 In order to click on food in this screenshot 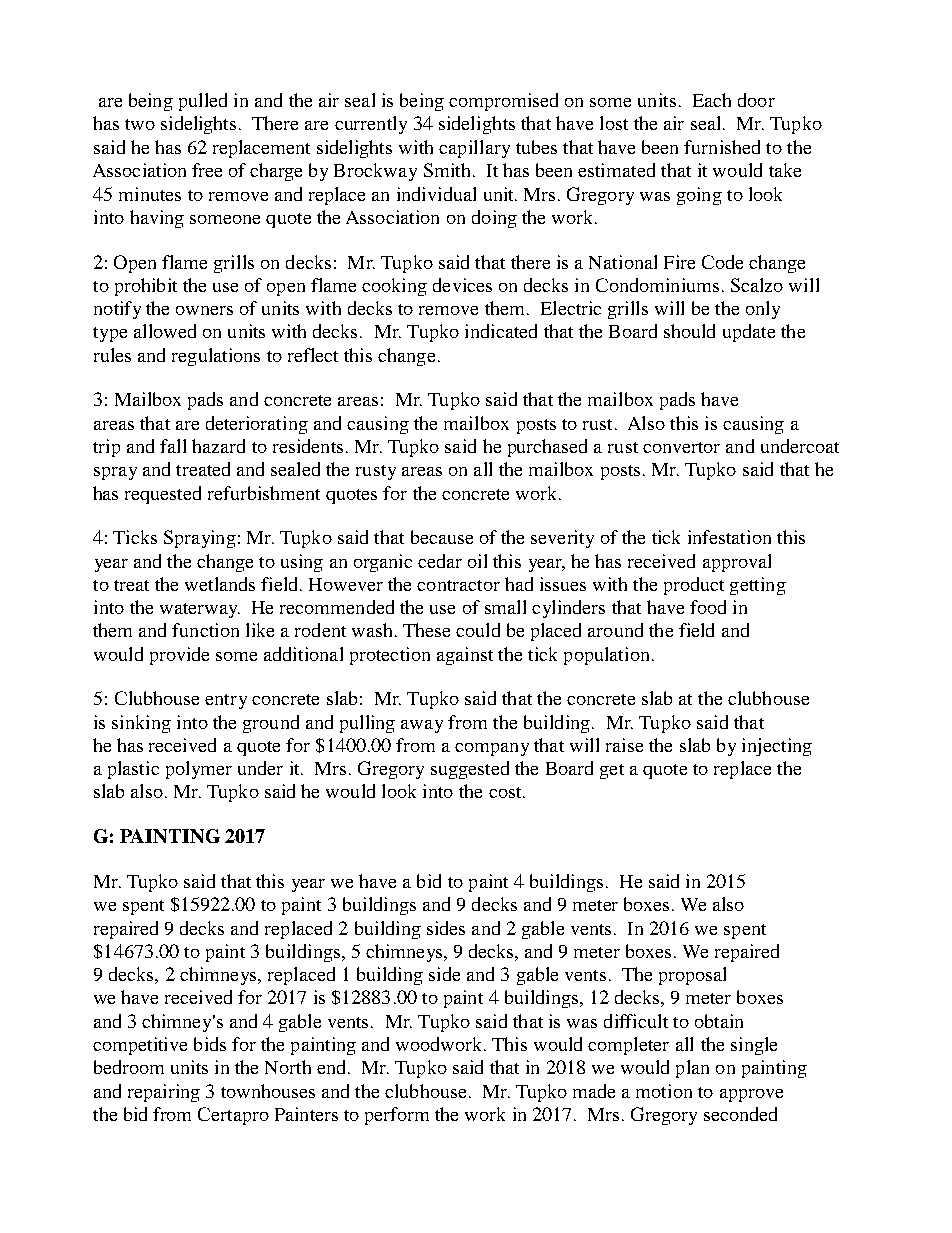, I will do `click(708, 607)`.
